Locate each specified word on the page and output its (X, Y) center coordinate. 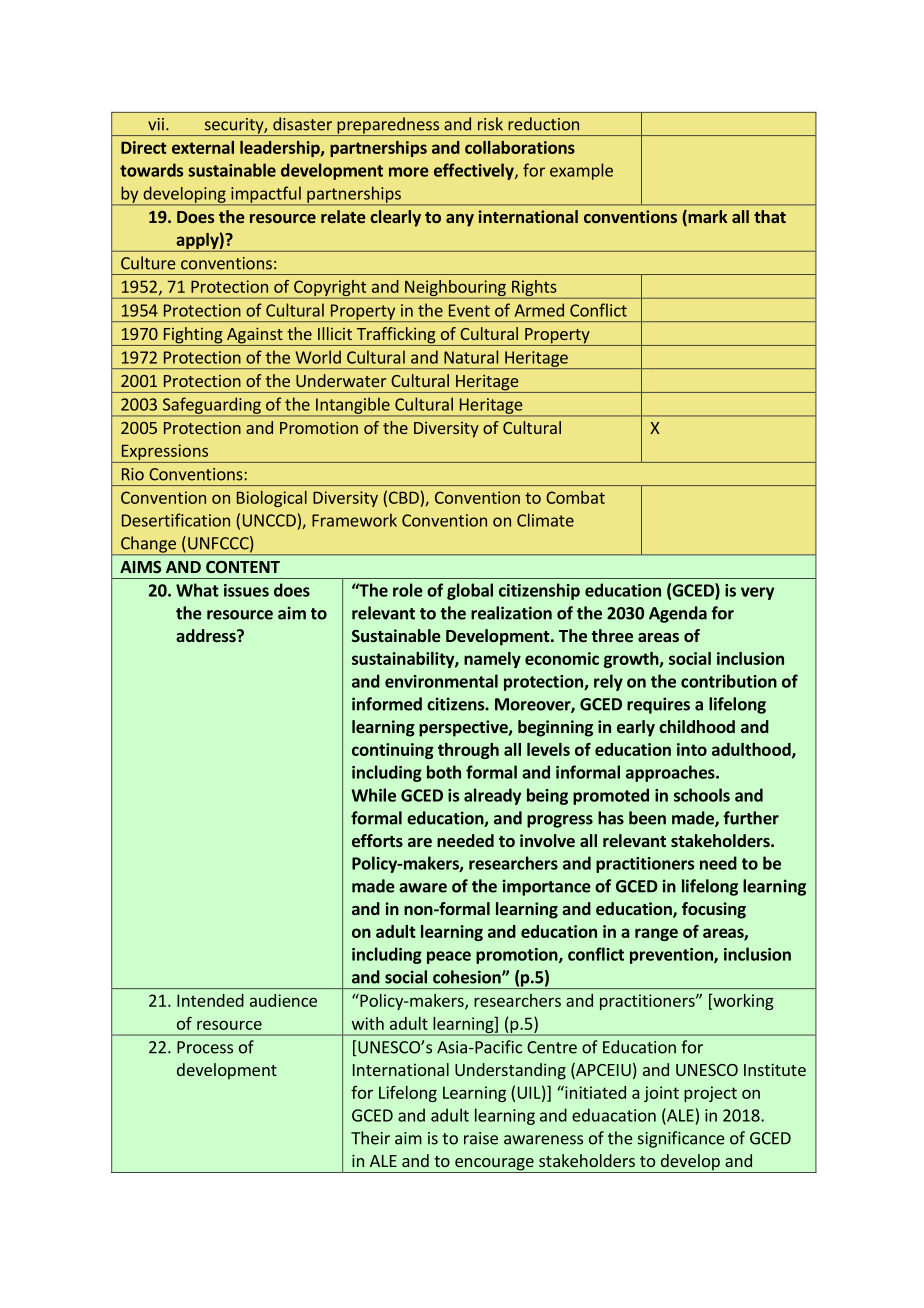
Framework (354, 520)
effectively (475, 171)
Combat (575, 497)
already (492, 796)
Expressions (165, 453)
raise (481, 1138)
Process (205, 1047)
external (203, 147)
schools (702, 795)
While (373, 795)
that (770, 216)
